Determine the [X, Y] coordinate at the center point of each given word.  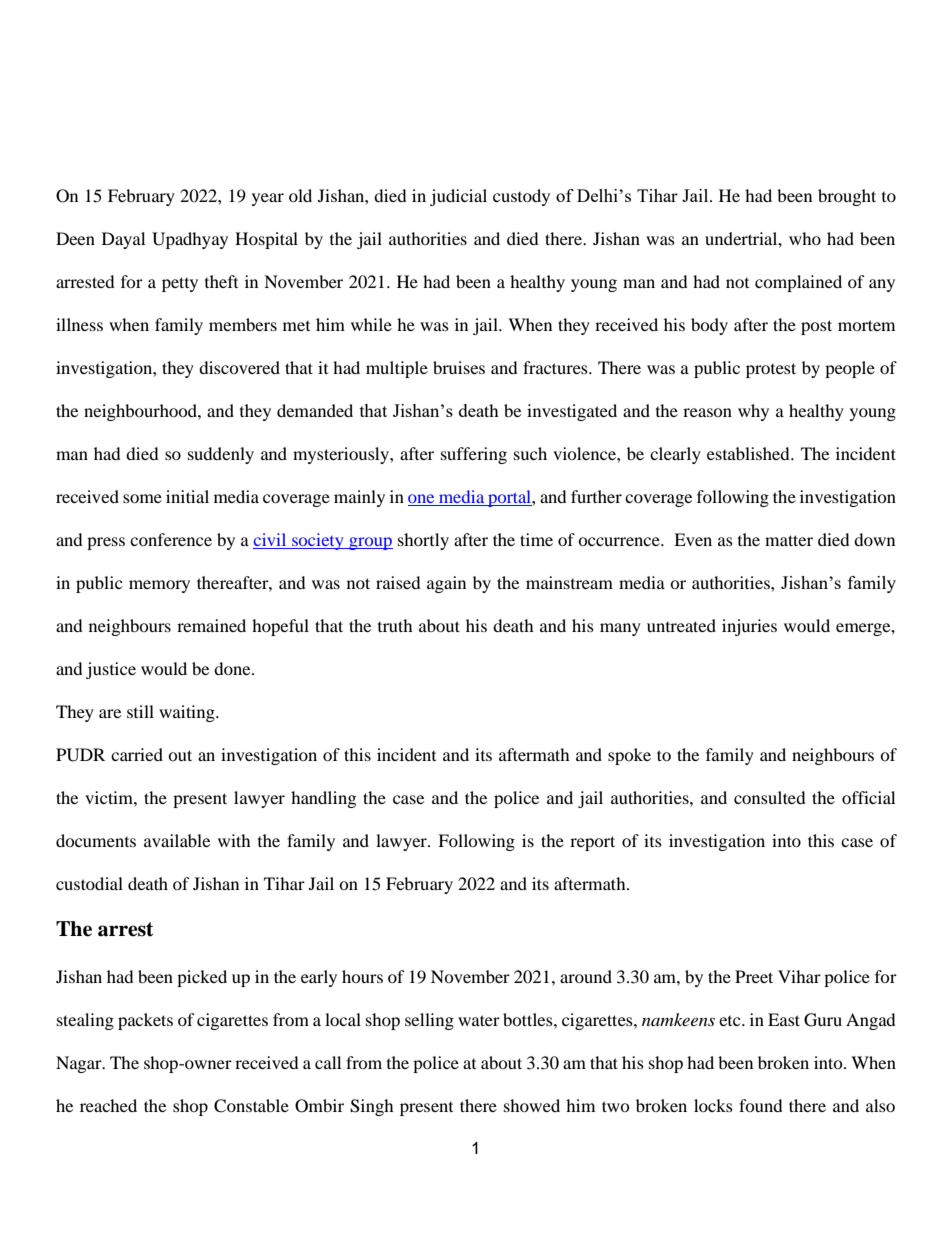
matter [789, 540]
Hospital [266, 240]
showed [532, 1105]
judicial [458, 197]
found [761, 1105]
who [805, 238]
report [592, 843]
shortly [423, 541]
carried [137, 754]
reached [108, 1105]
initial [187, 496]
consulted [770, 797]
